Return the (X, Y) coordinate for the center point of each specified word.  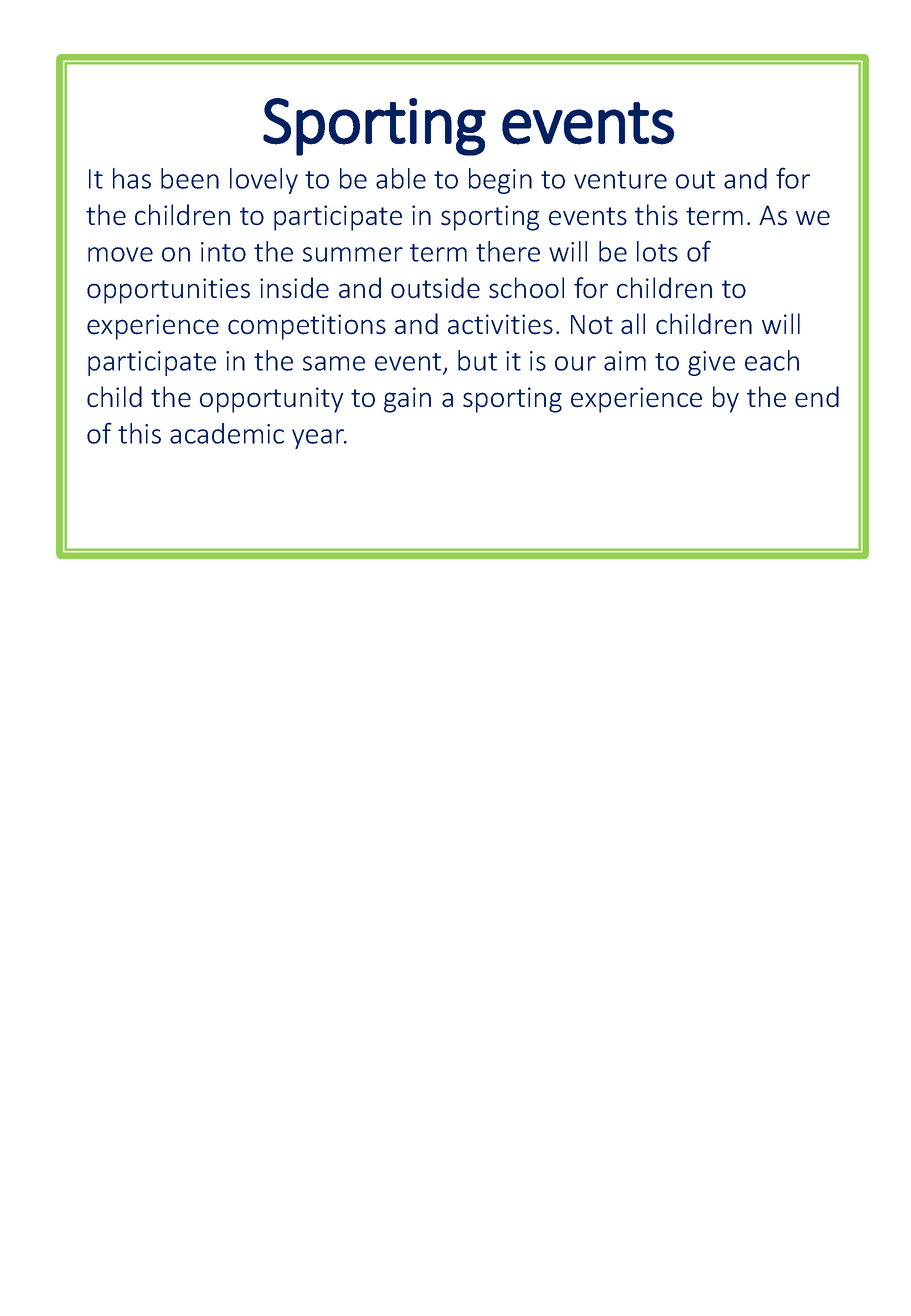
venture (620, 180)
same (334, 363)
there (508, 251)
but (477, 360)
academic (227, 433)
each (772, 360)
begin (500, 181)
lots (657, 251)
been (190, 178)
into (223, 252)
